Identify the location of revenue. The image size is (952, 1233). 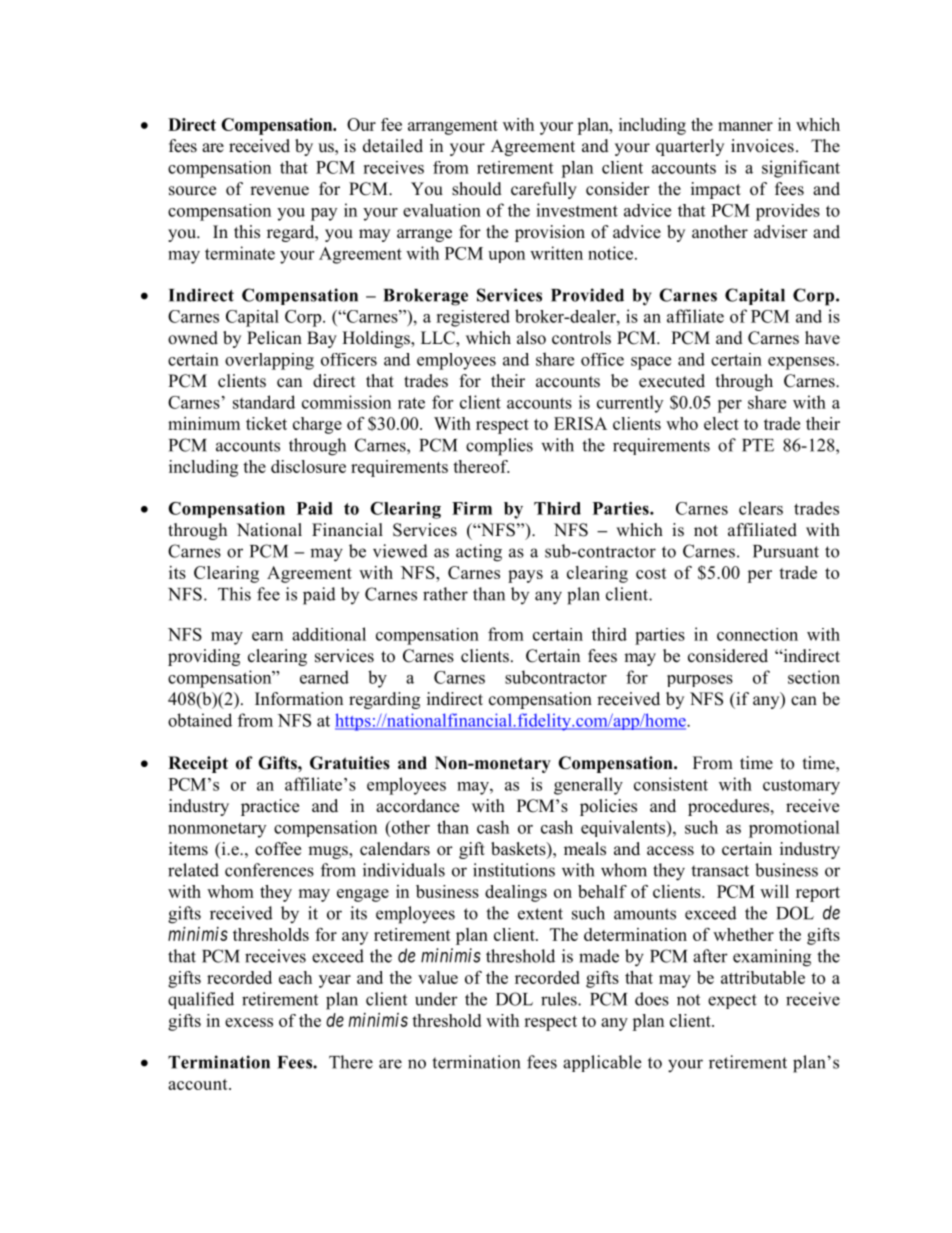
(279, 191).
